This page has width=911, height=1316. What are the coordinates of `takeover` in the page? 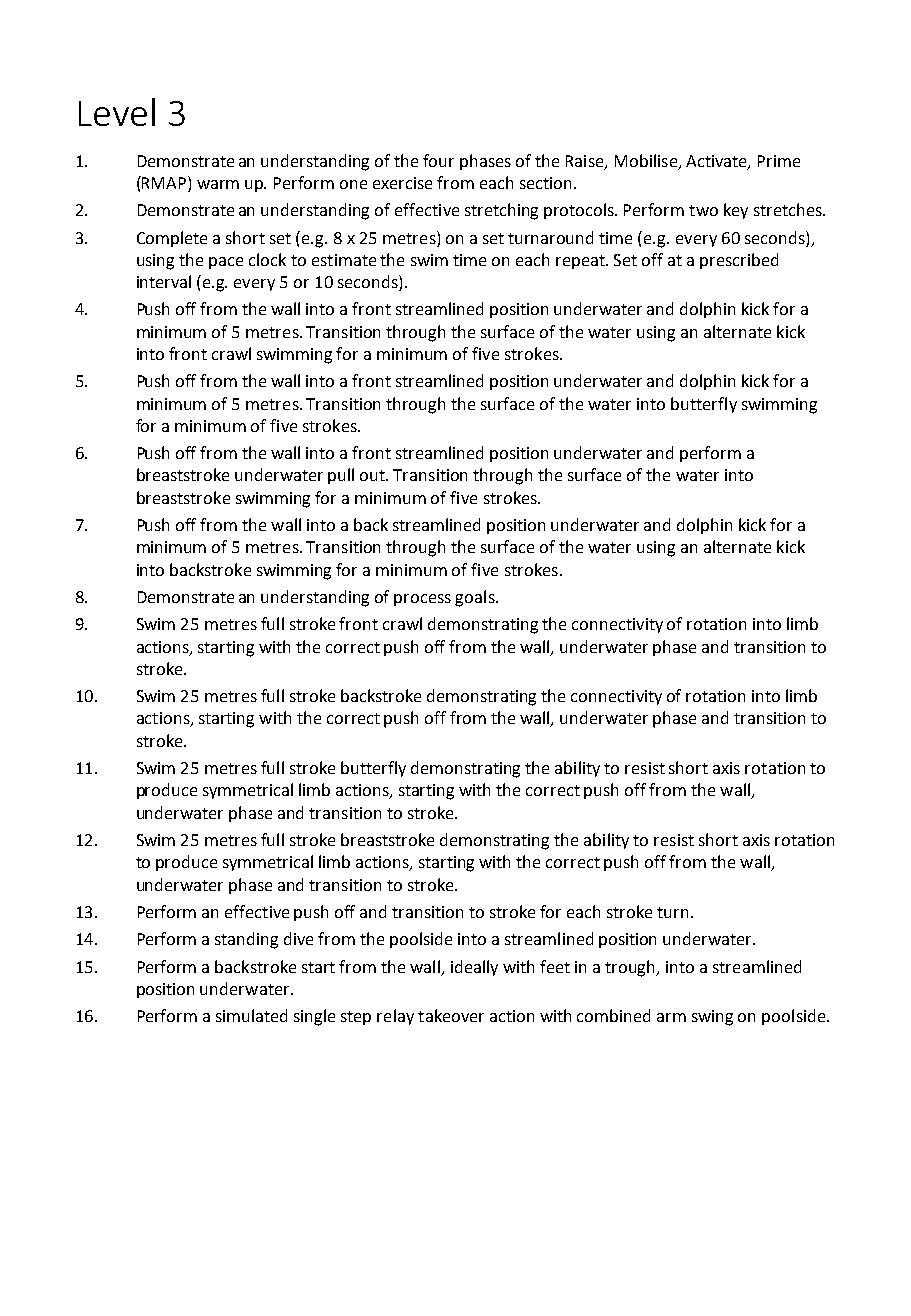 It's located at (451, 1015).
